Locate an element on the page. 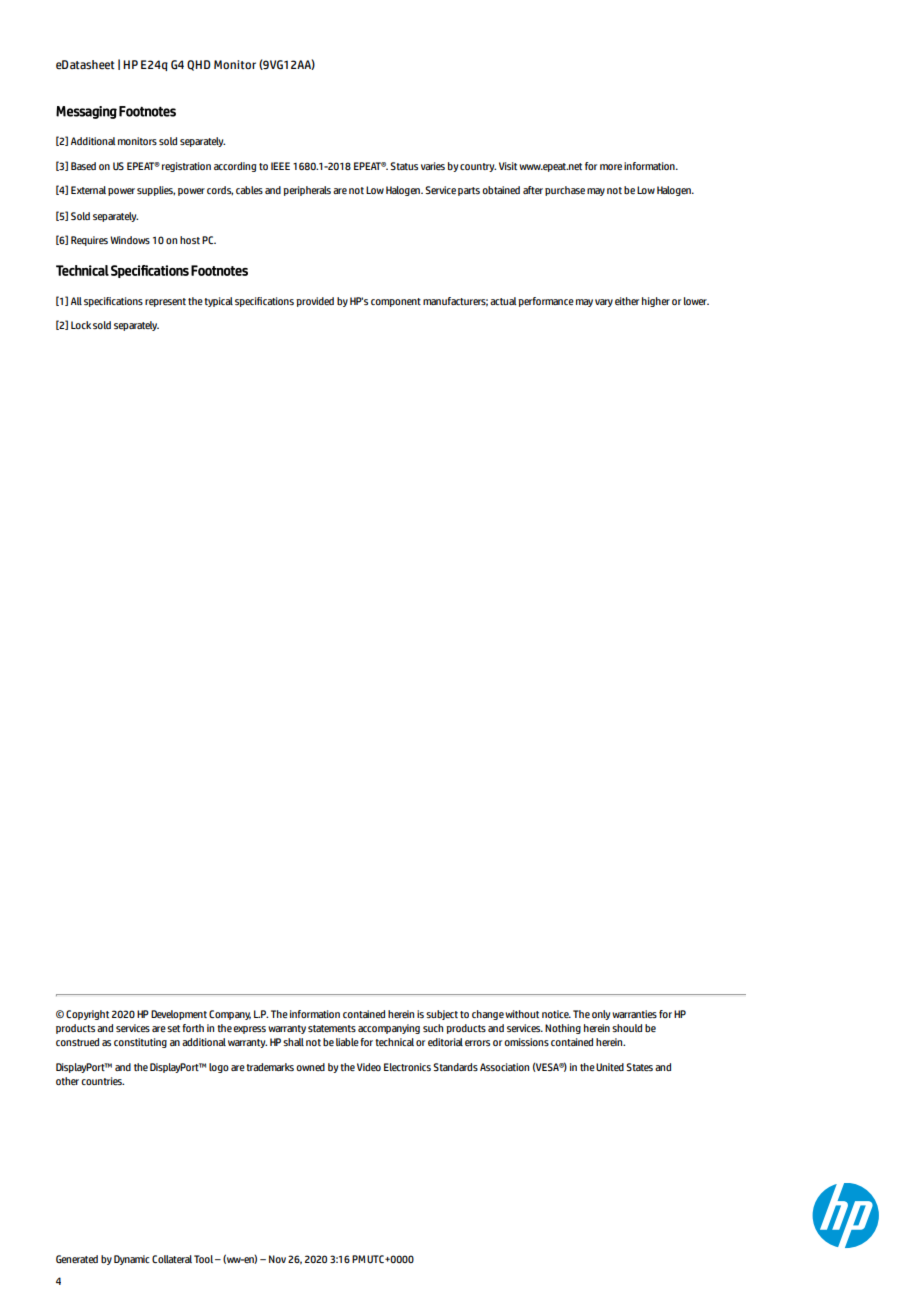 This document has height=1307, width=924. Nov is located at coordinates (277, 1259).
